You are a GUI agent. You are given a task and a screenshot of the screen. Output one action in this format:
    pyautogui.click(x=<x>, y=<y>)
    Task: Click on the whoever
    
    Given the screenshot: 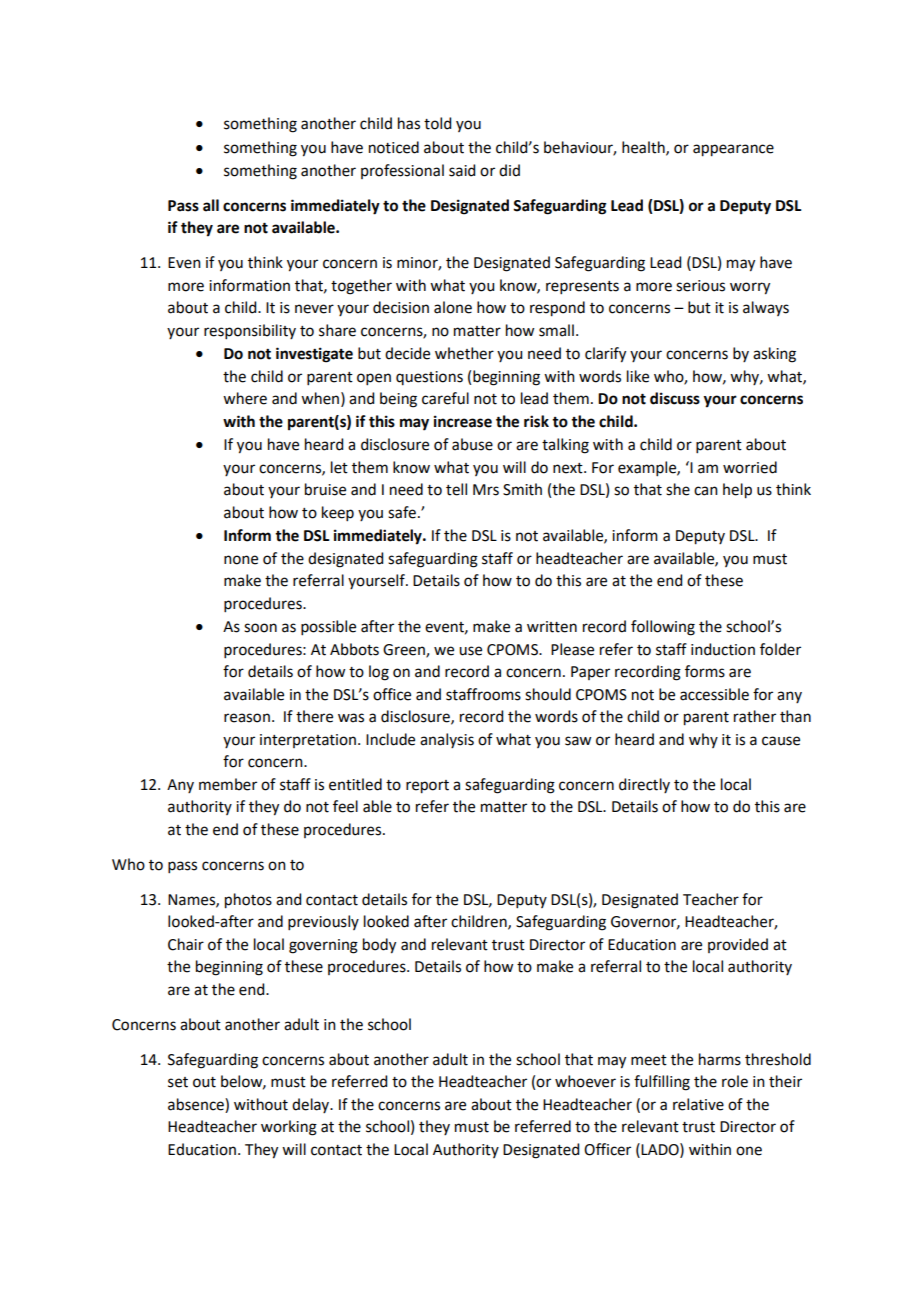 What is the action you would take?
    pyautogui.click(x=585, y=1081)
